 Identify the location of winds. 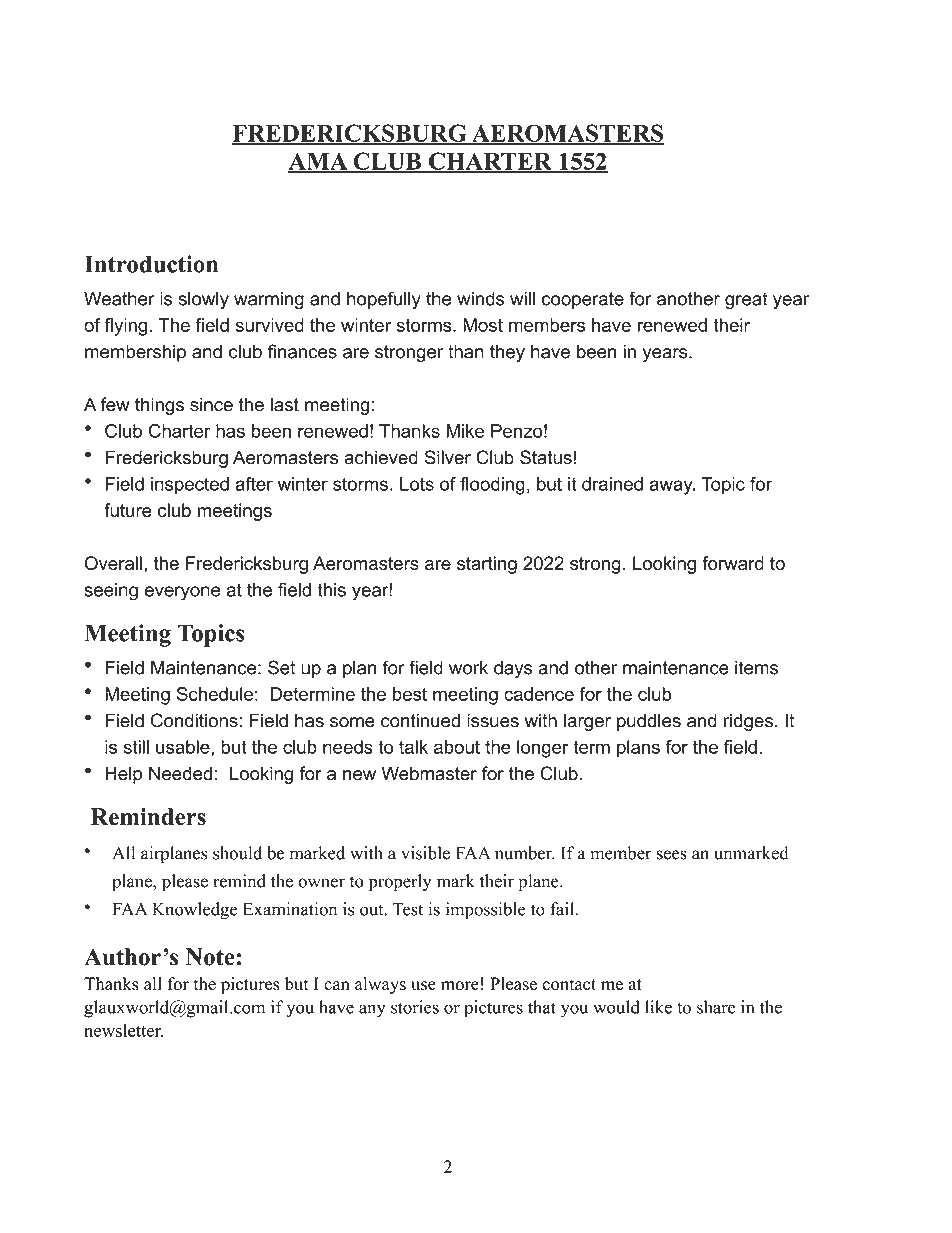
(481, 299).
